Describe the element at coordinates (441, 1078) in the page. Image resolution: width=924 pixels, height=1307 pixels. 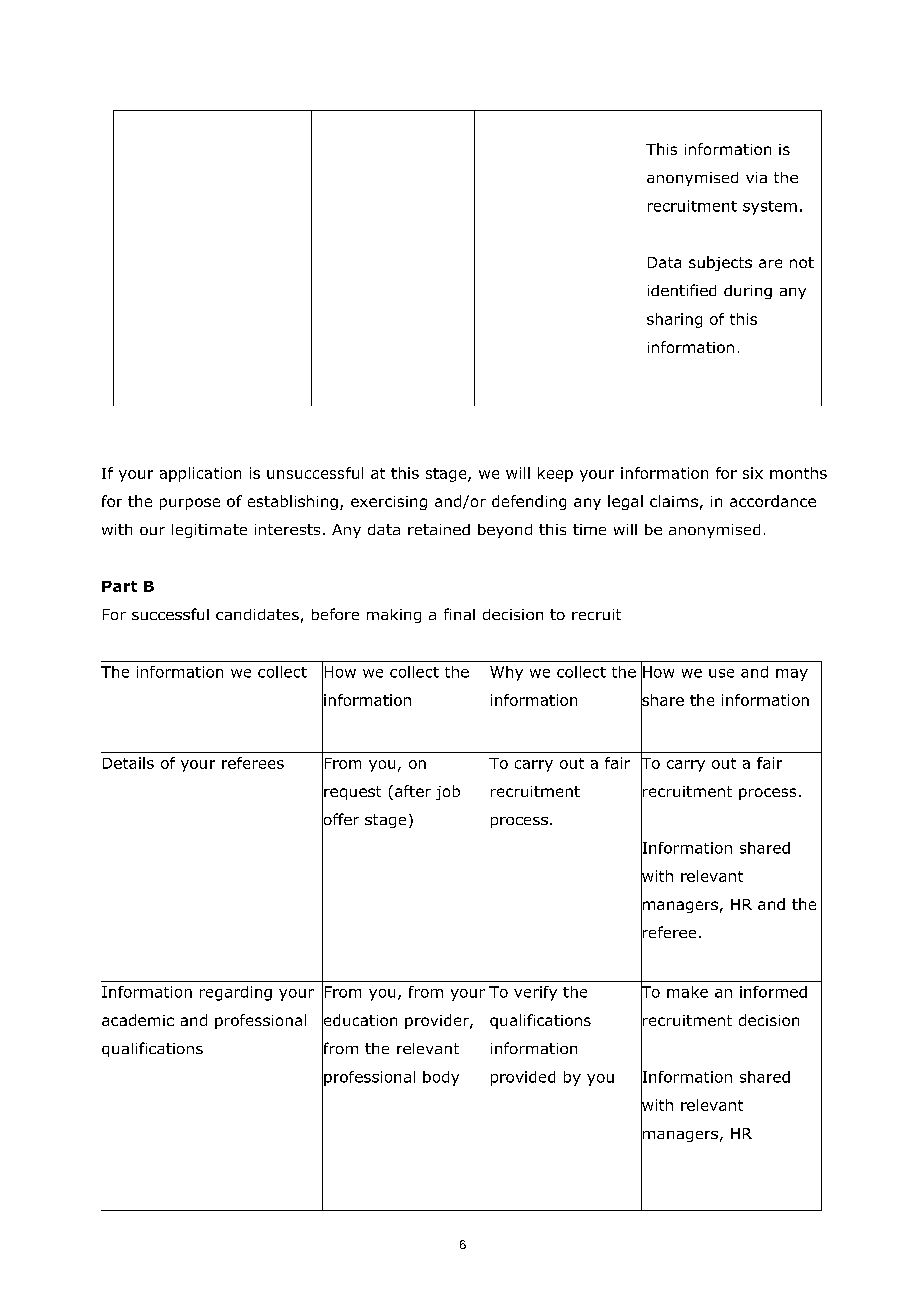
I see `body` at that location.
